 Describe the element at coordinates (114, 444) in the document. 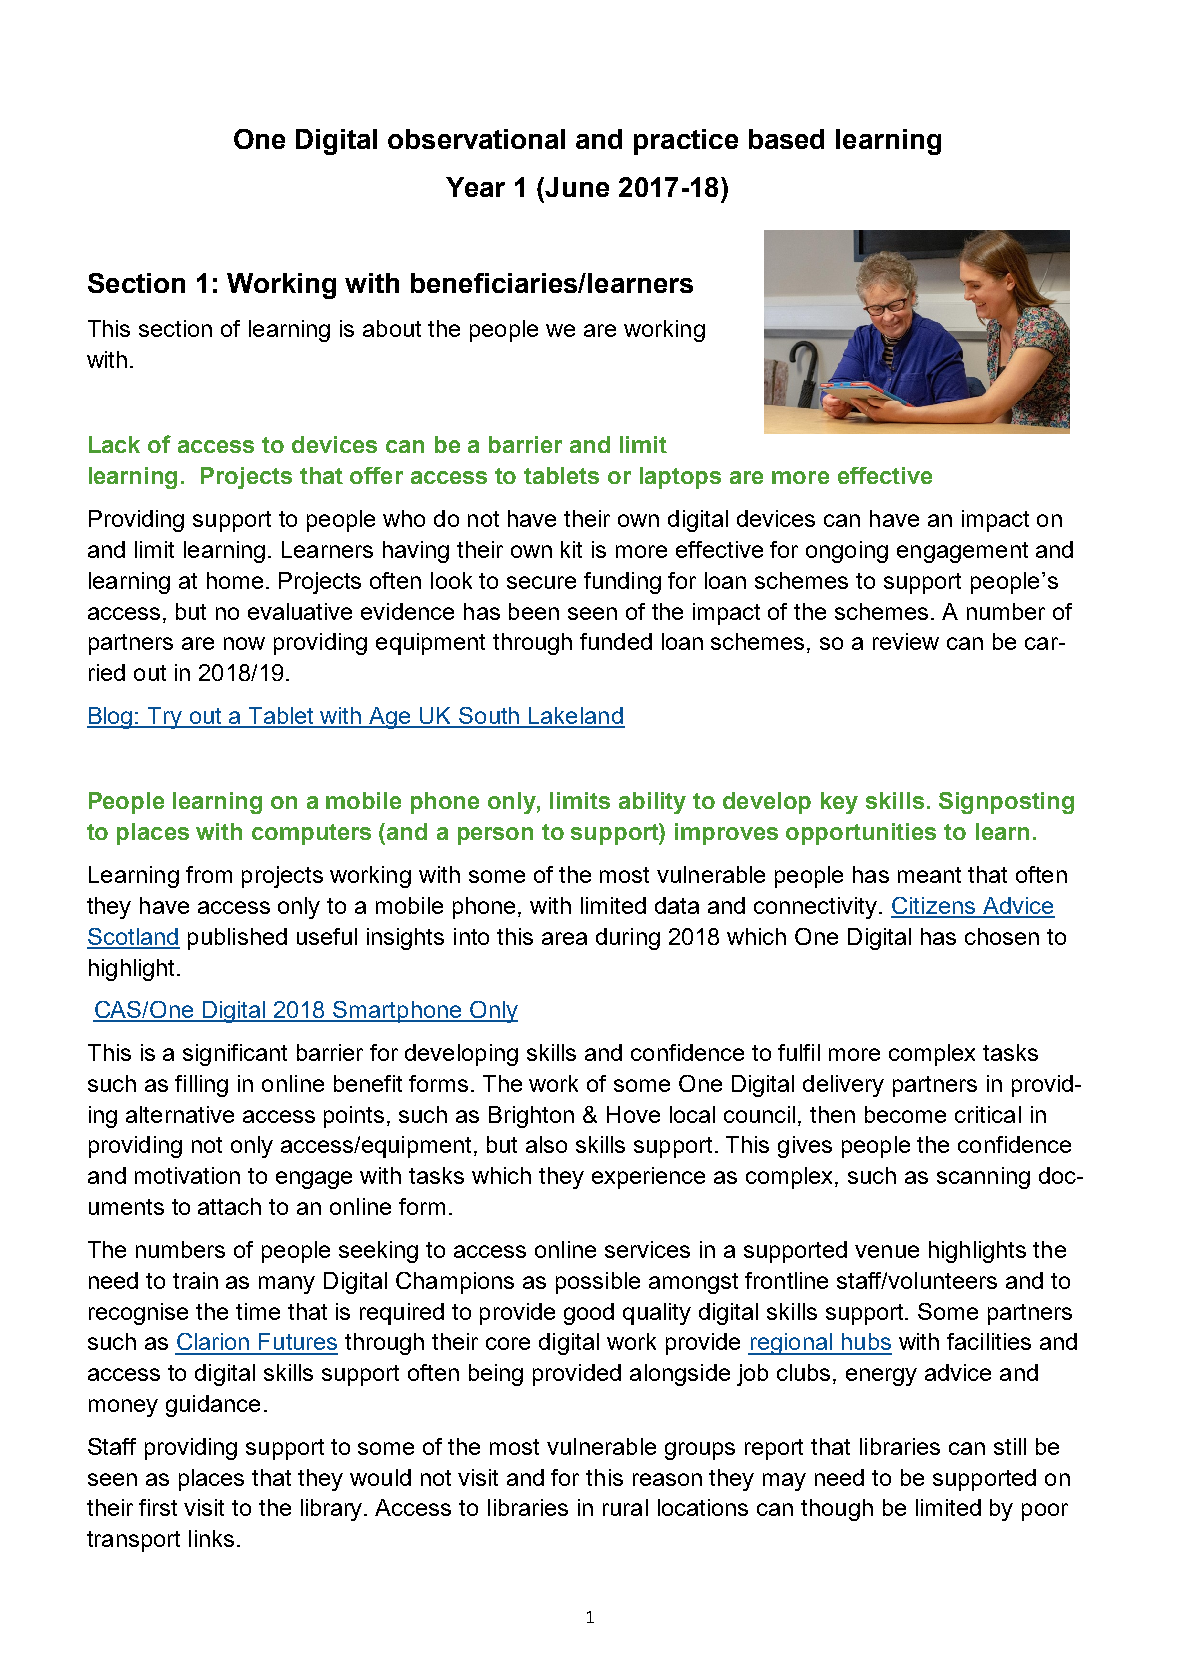

I see `Lack` at that location.
